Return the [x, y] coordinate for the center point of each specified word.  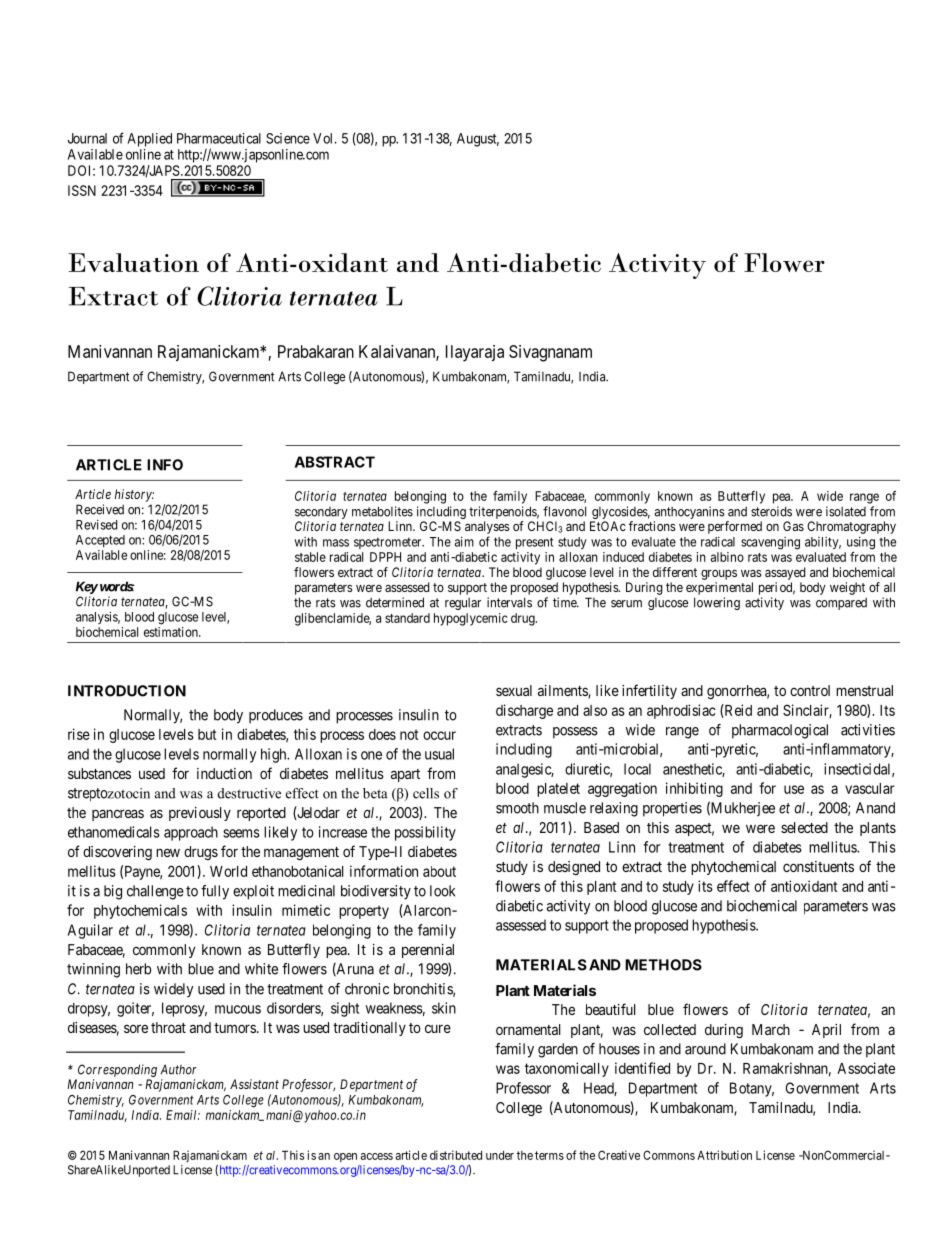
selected [804, 827]
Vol [324, 138]
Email [183, 1115]
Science [288, 138]
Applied [150, 140]
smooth [517, 808]
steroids [771, 511]
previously [200, 814]
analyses [487, 527]
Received [100, 509]
